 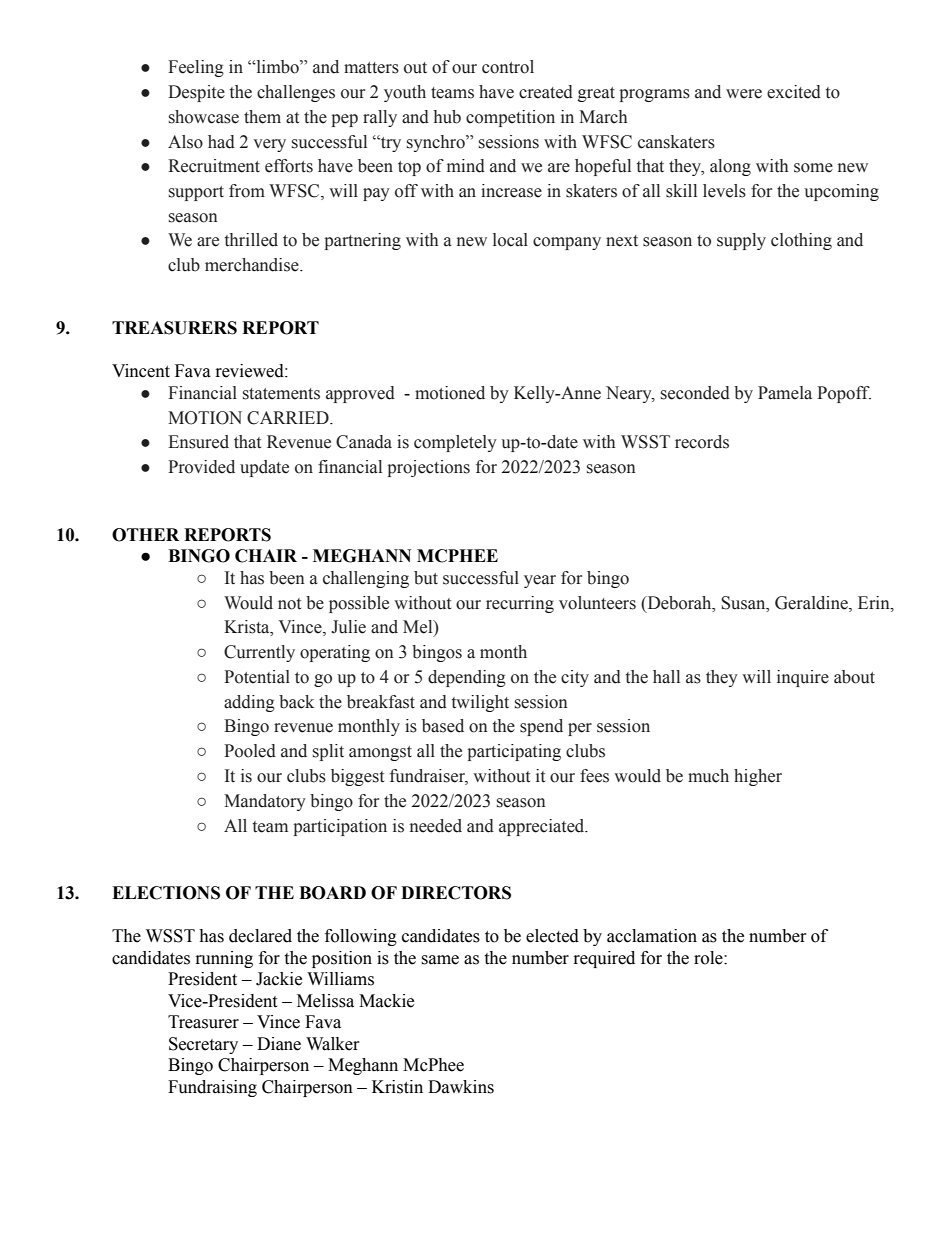 What do you see at coordinates (196, 93) in the screenshot?
I see `Despite` at bounding box center [196, 93].
